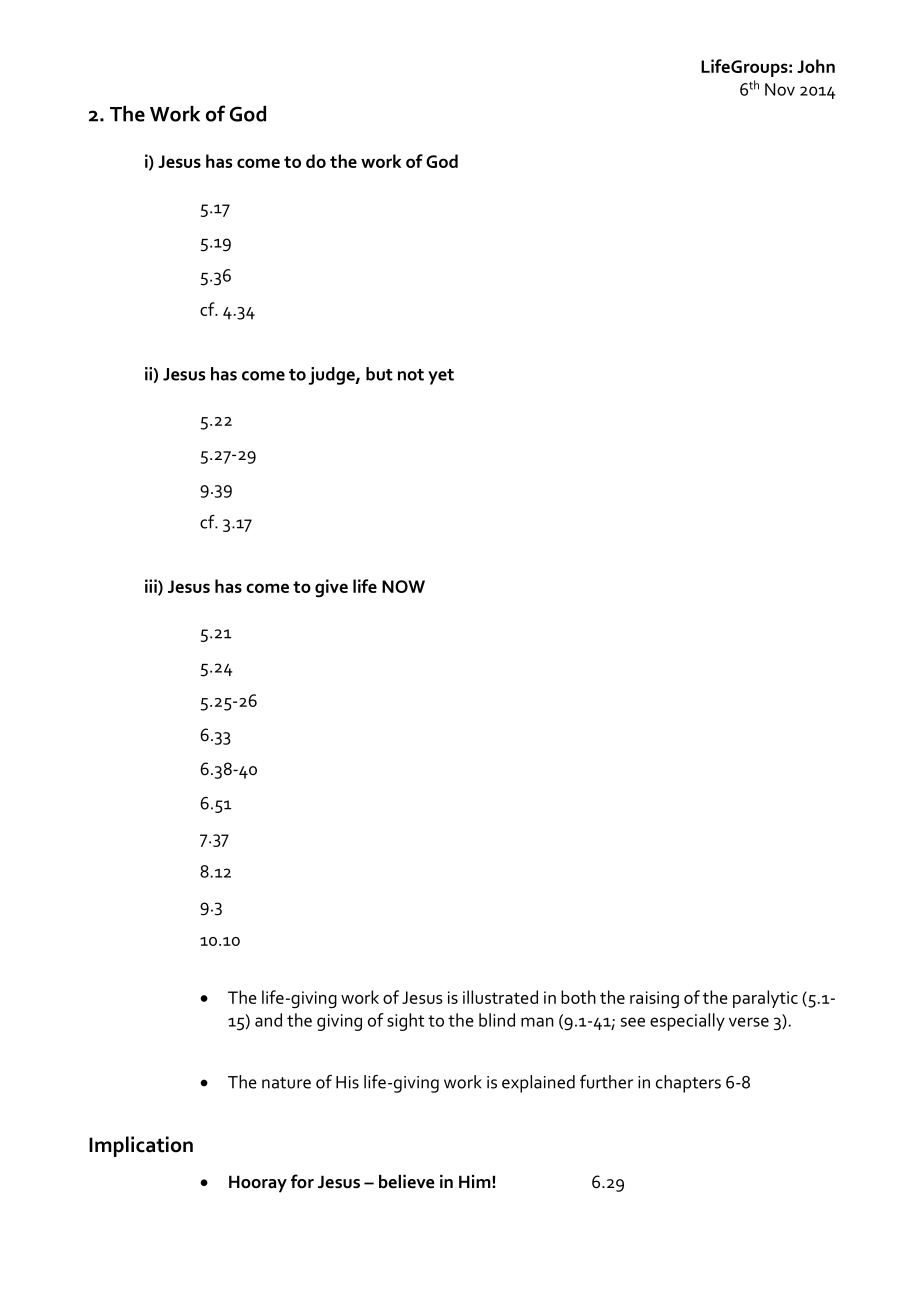 The width and height of the screenshot is (924, 1309). Describe the element at coordinates (407, 1182) in the screenshot. I see `believe` at that location.
